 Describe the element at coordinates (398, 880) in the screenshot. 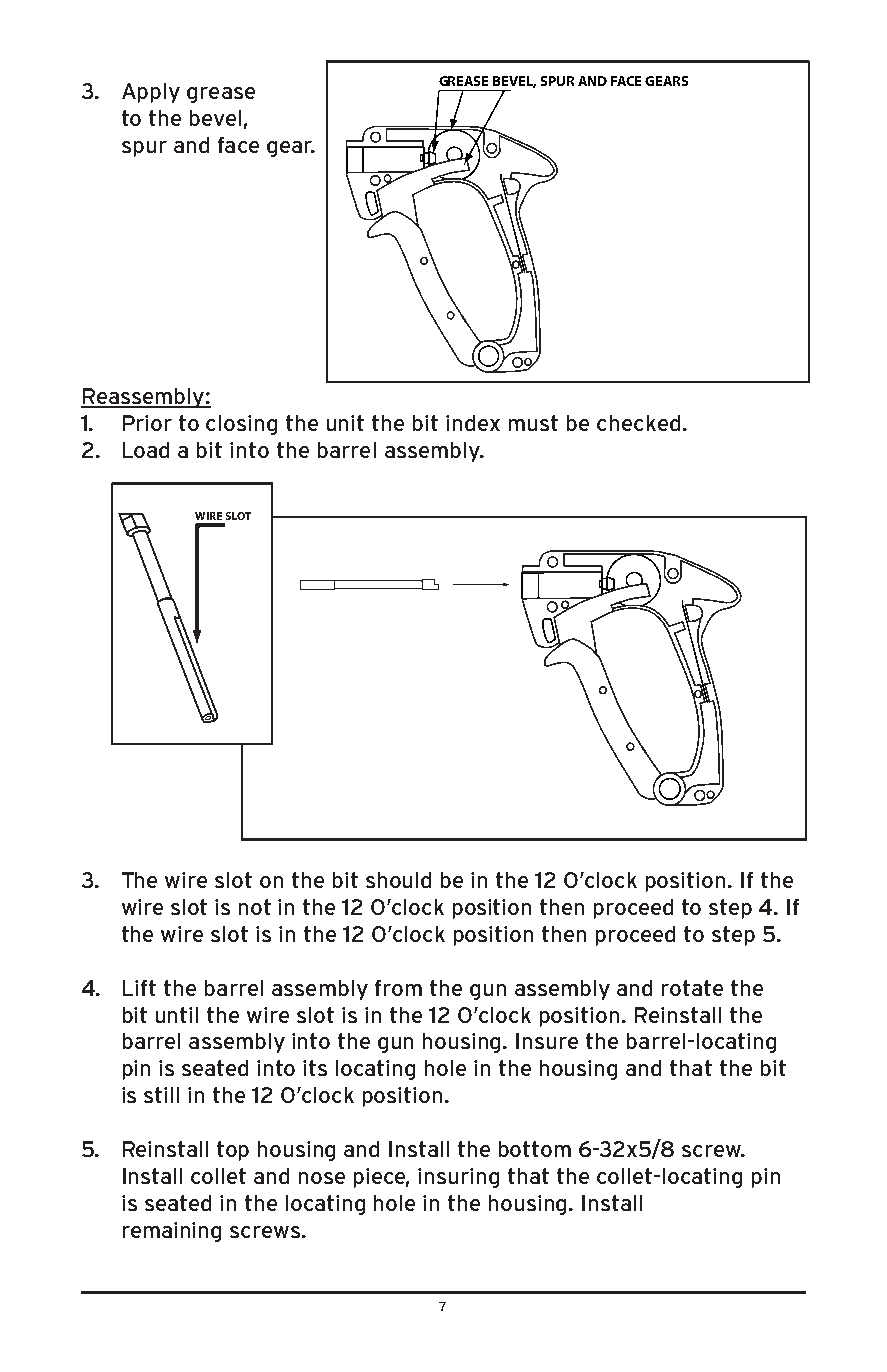

I see `should` at that location.
